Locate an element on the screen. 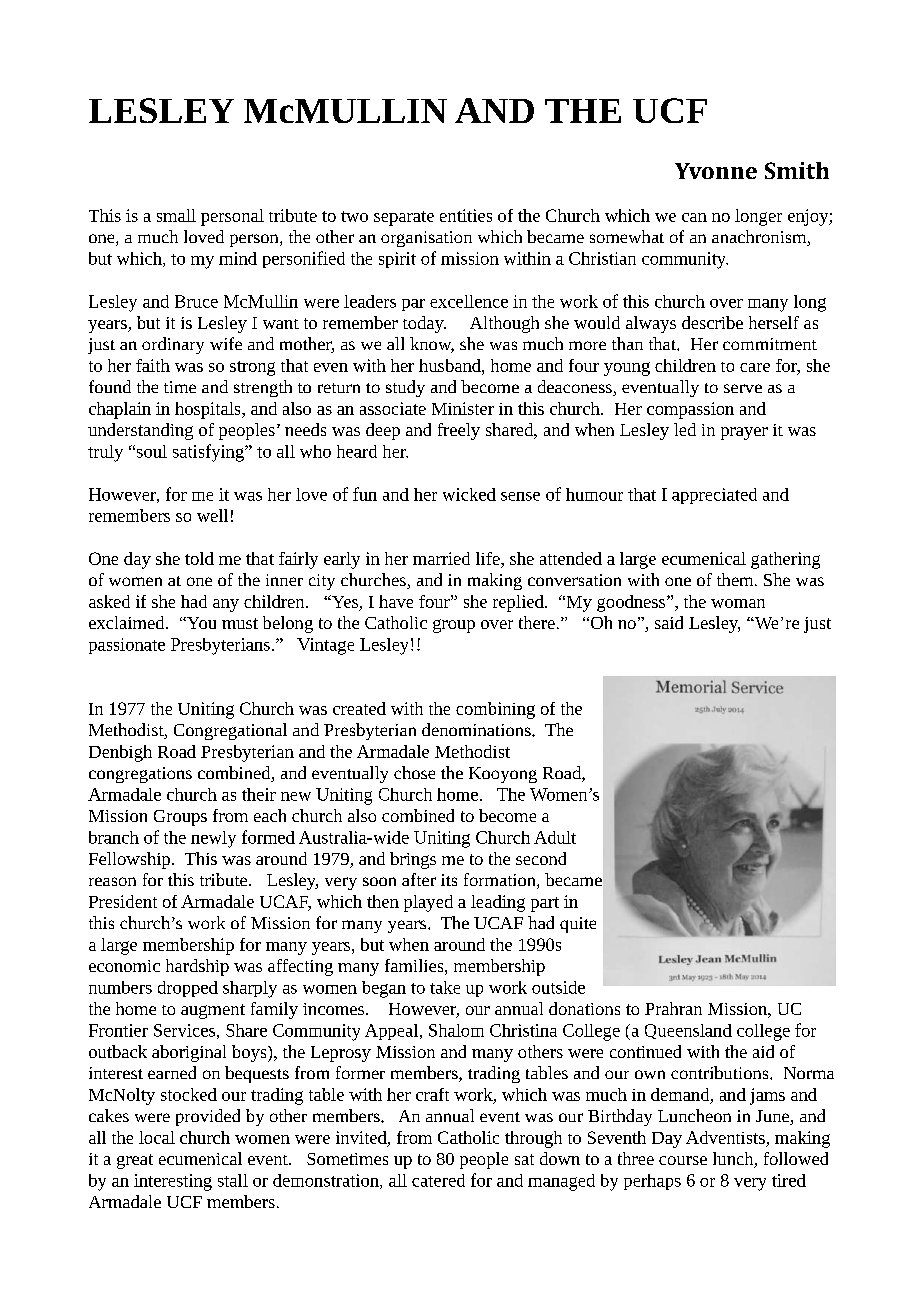 This screenshot has width=924, height=1308. appreciated is located at coordinates (714, 496).
